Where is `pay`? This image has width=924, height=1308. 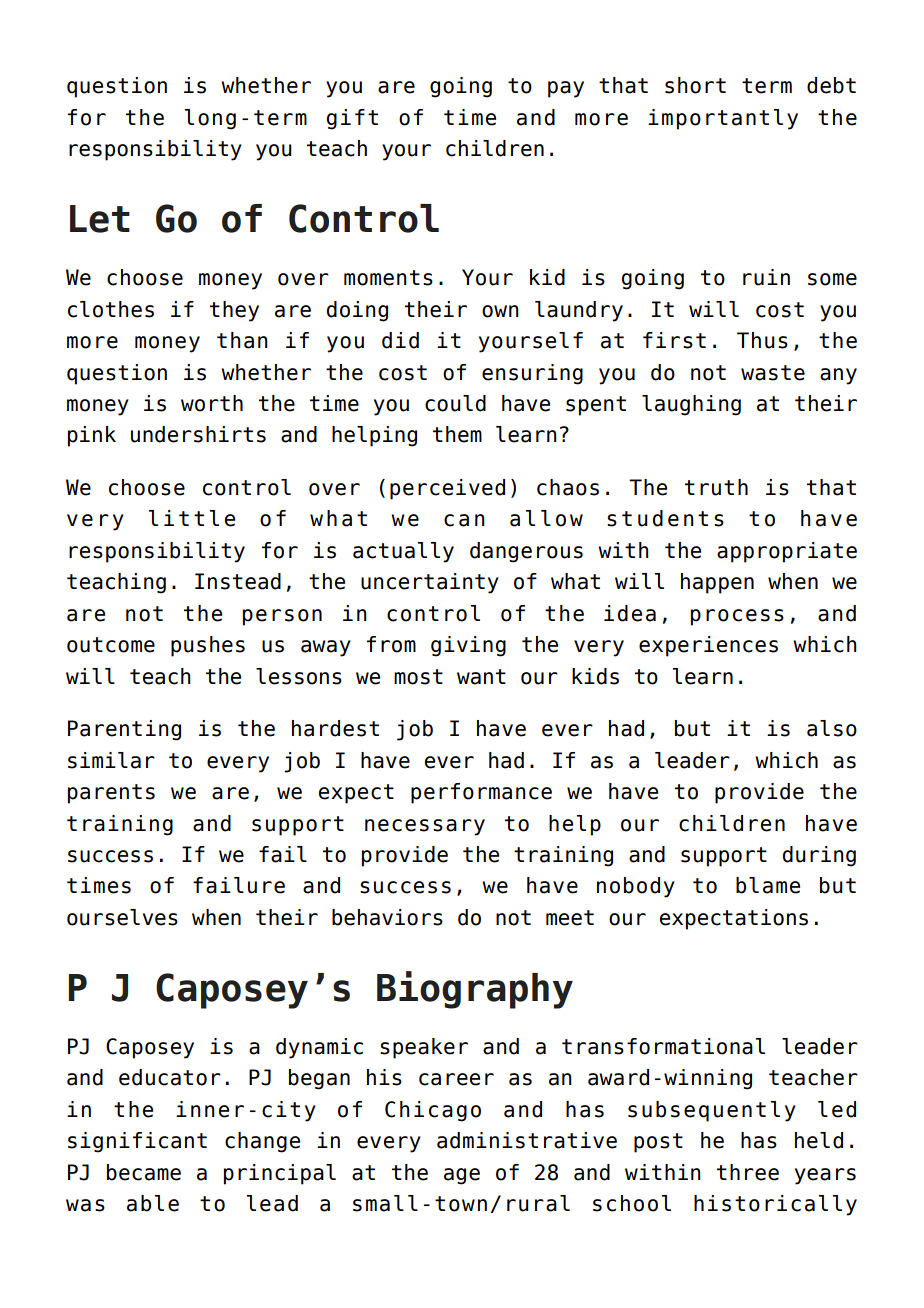
pay is located at coordinates (566, 89).
